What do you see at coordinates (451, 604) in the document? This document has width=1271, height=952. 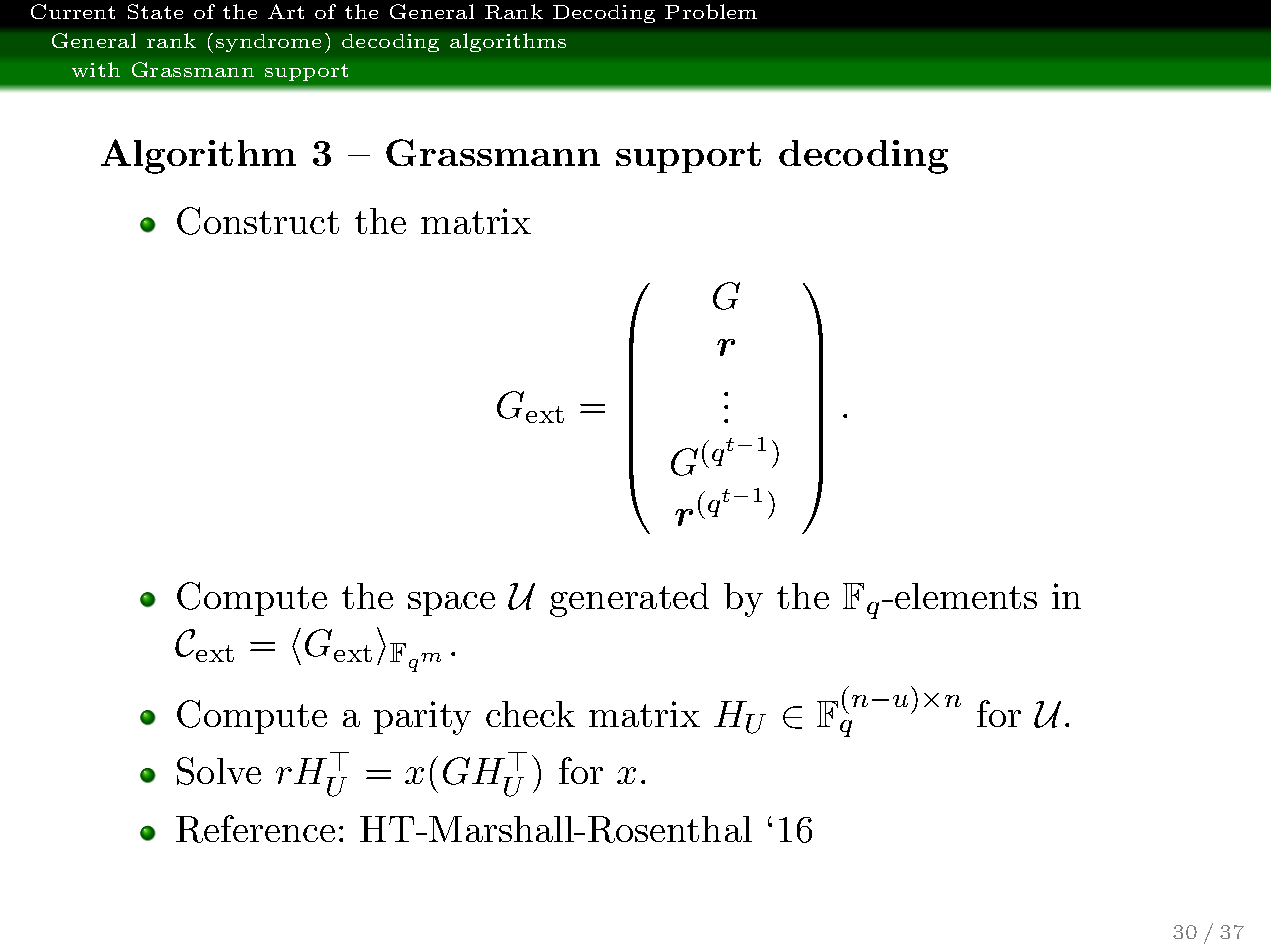 I see `space` at bounding box center [451, 604].
